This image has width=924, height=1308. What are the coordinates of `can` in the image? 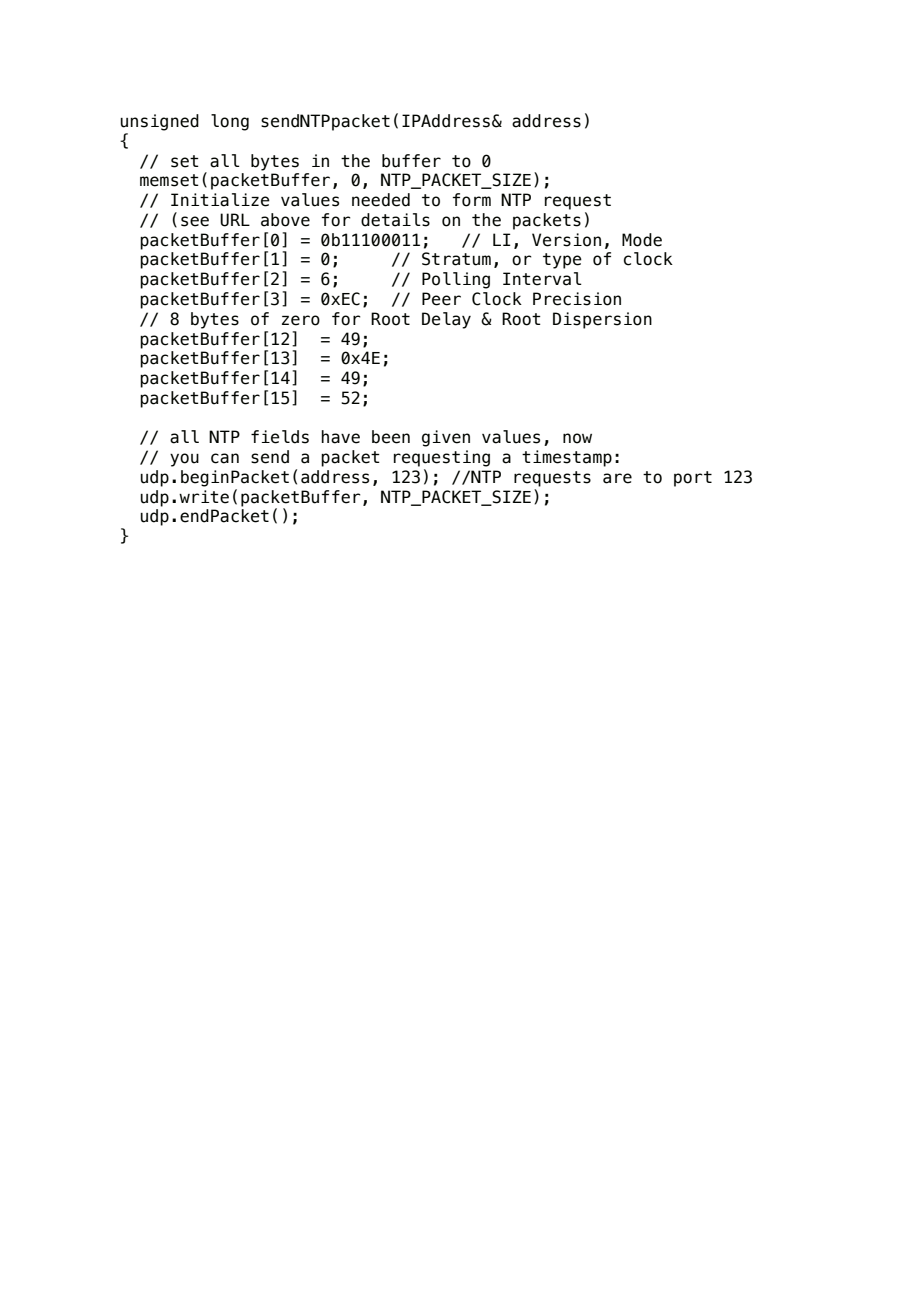 It's located at (225, 458).
